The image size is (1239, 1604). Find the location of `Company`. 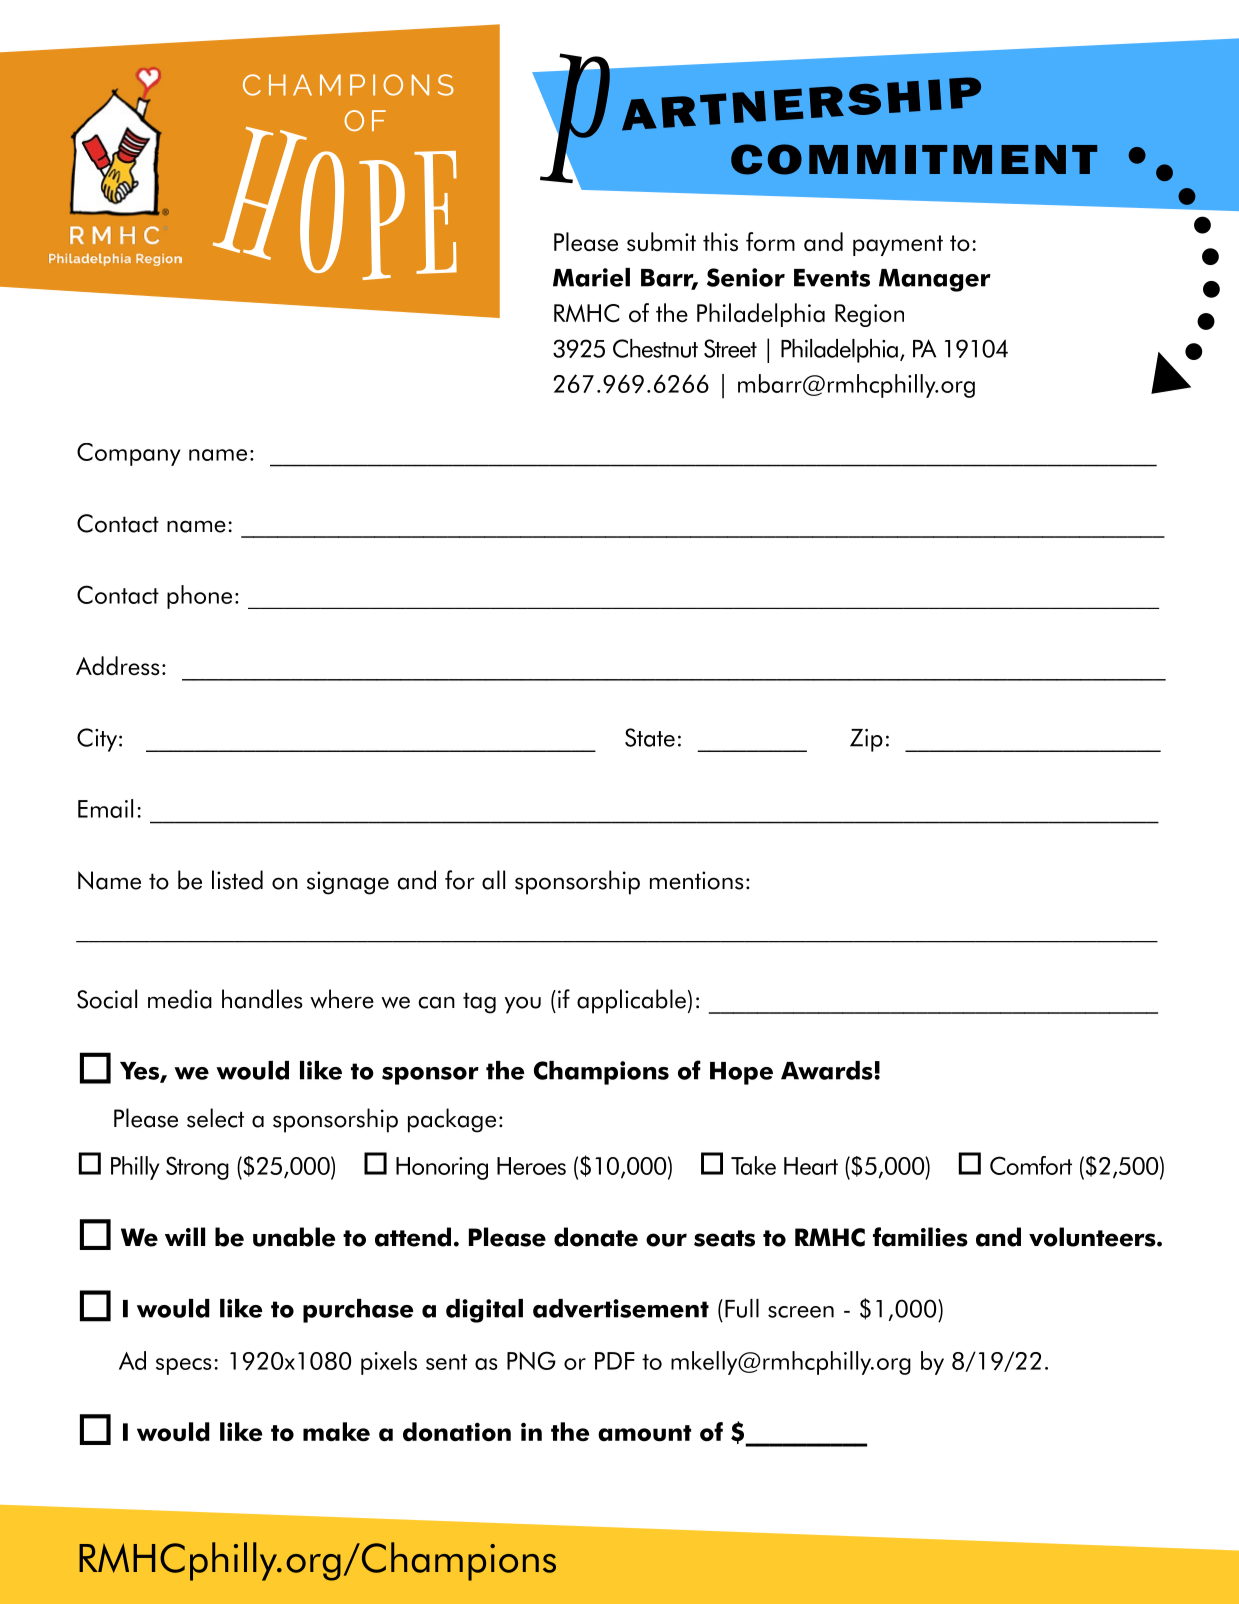

Company is located at coordinates (129, 454).
